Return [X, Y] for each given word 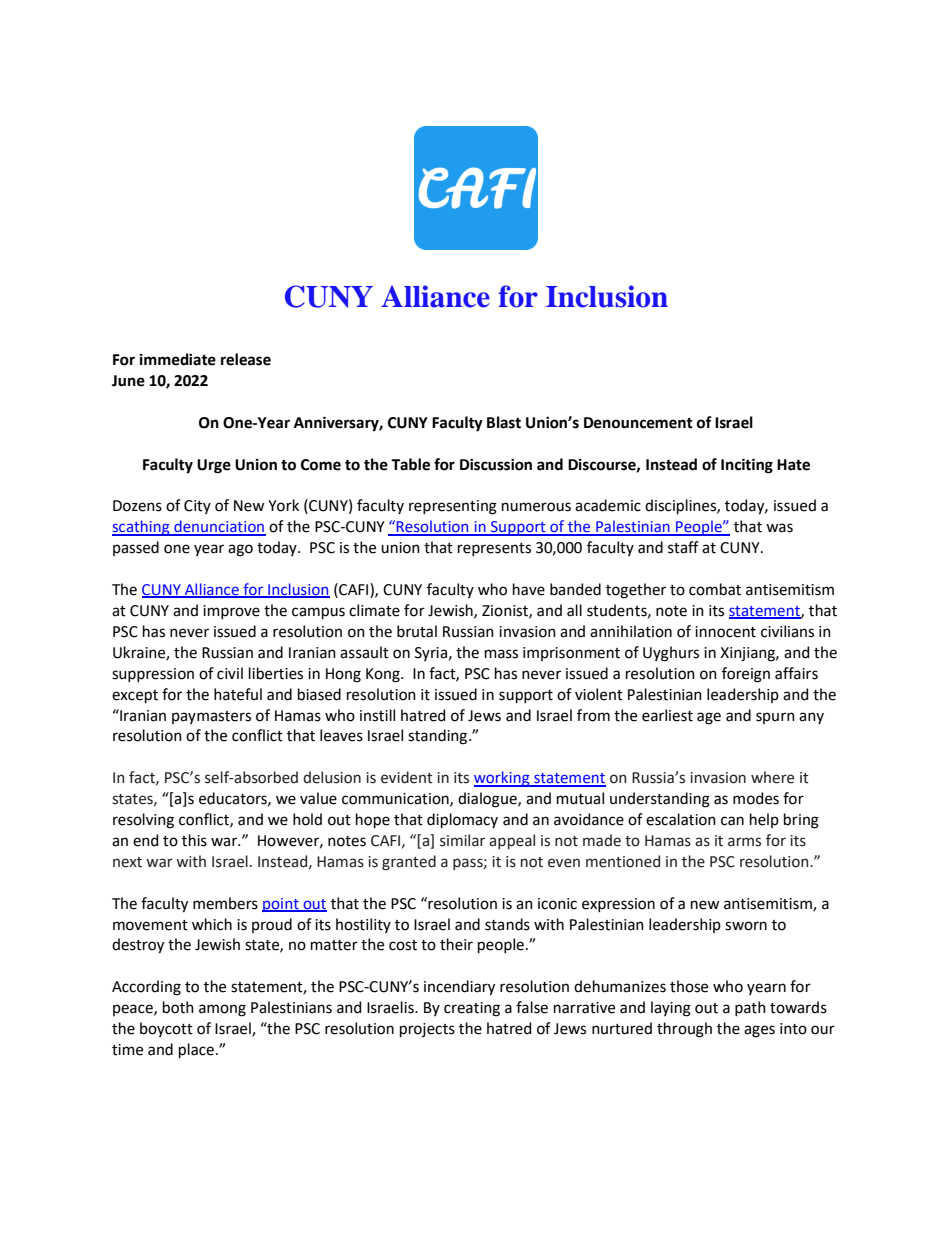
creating [472, 1009]
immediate [178, 359]
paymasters [211, 717]
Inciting [747, 466]
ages [759, 1031]
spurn [775, 718]
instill [377, 715]
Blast [504, 422]
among [222, 1010]
